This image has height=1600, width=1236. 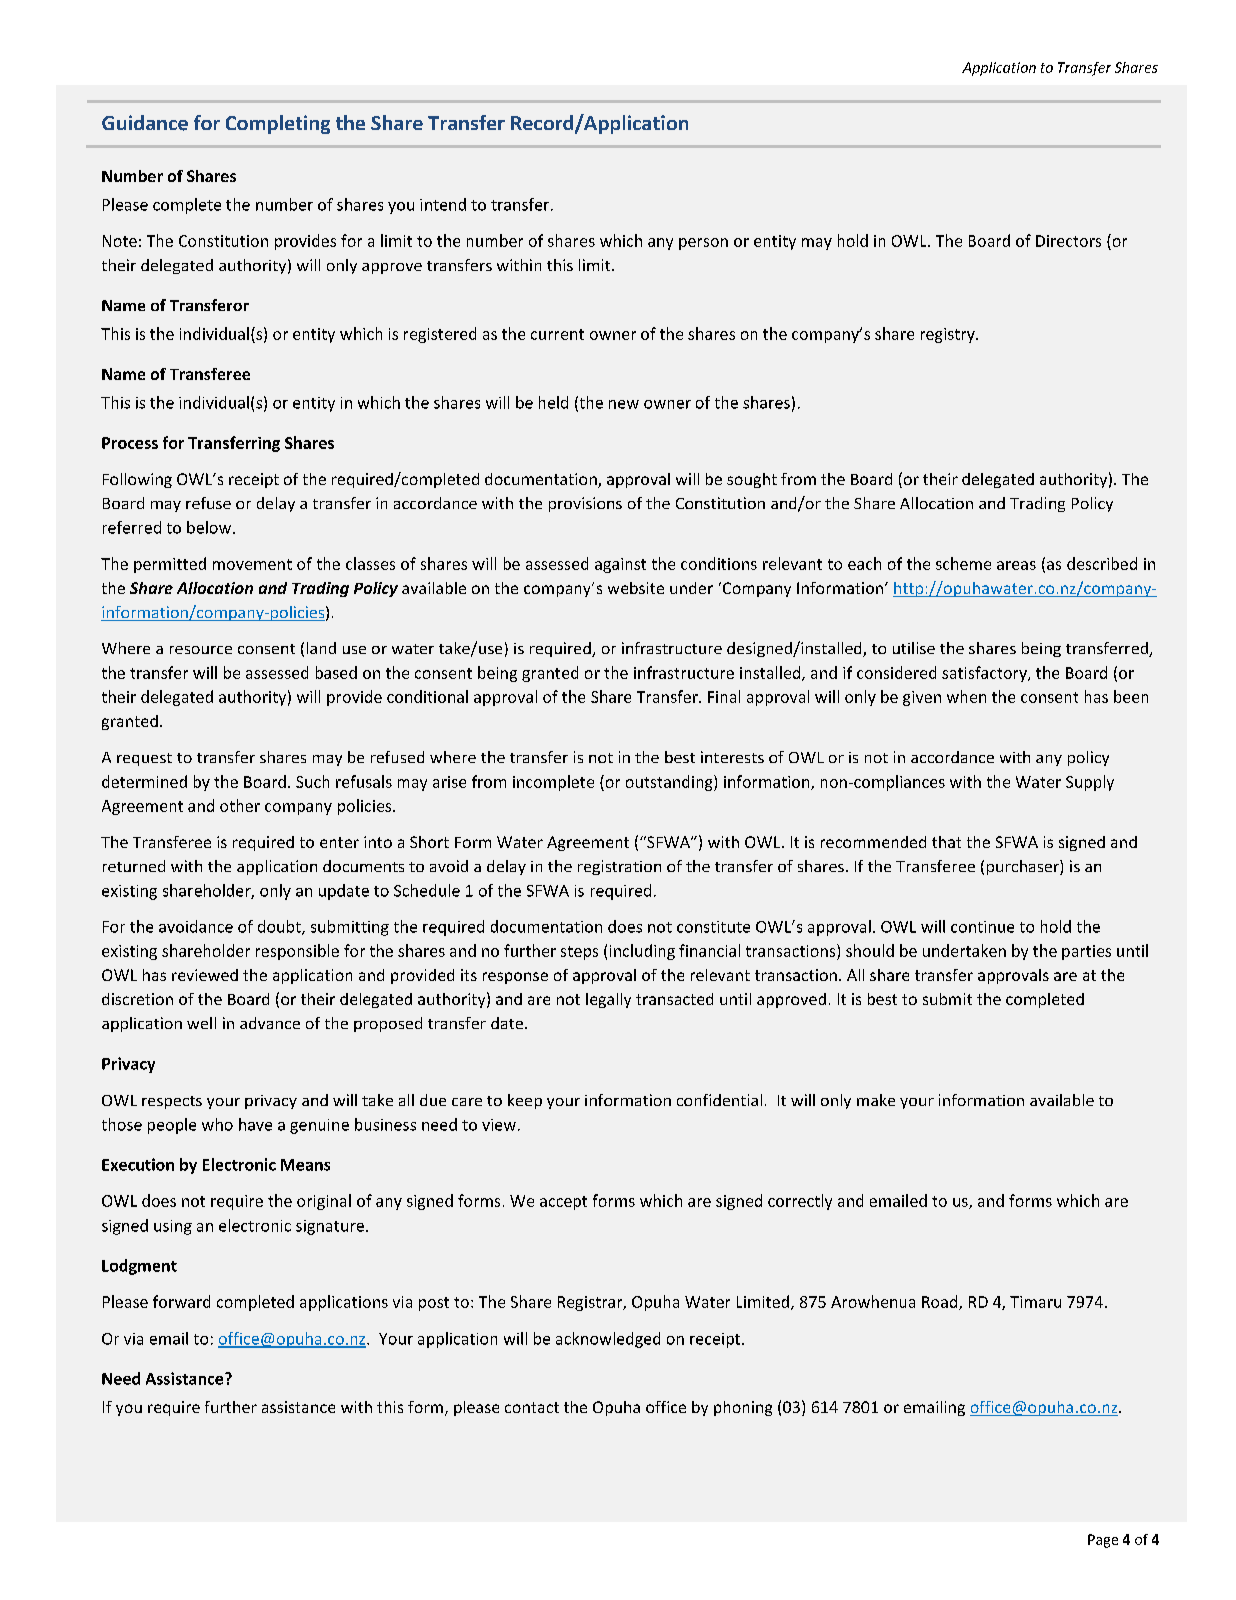 I want to click on person, so click(x=703, y=244).
